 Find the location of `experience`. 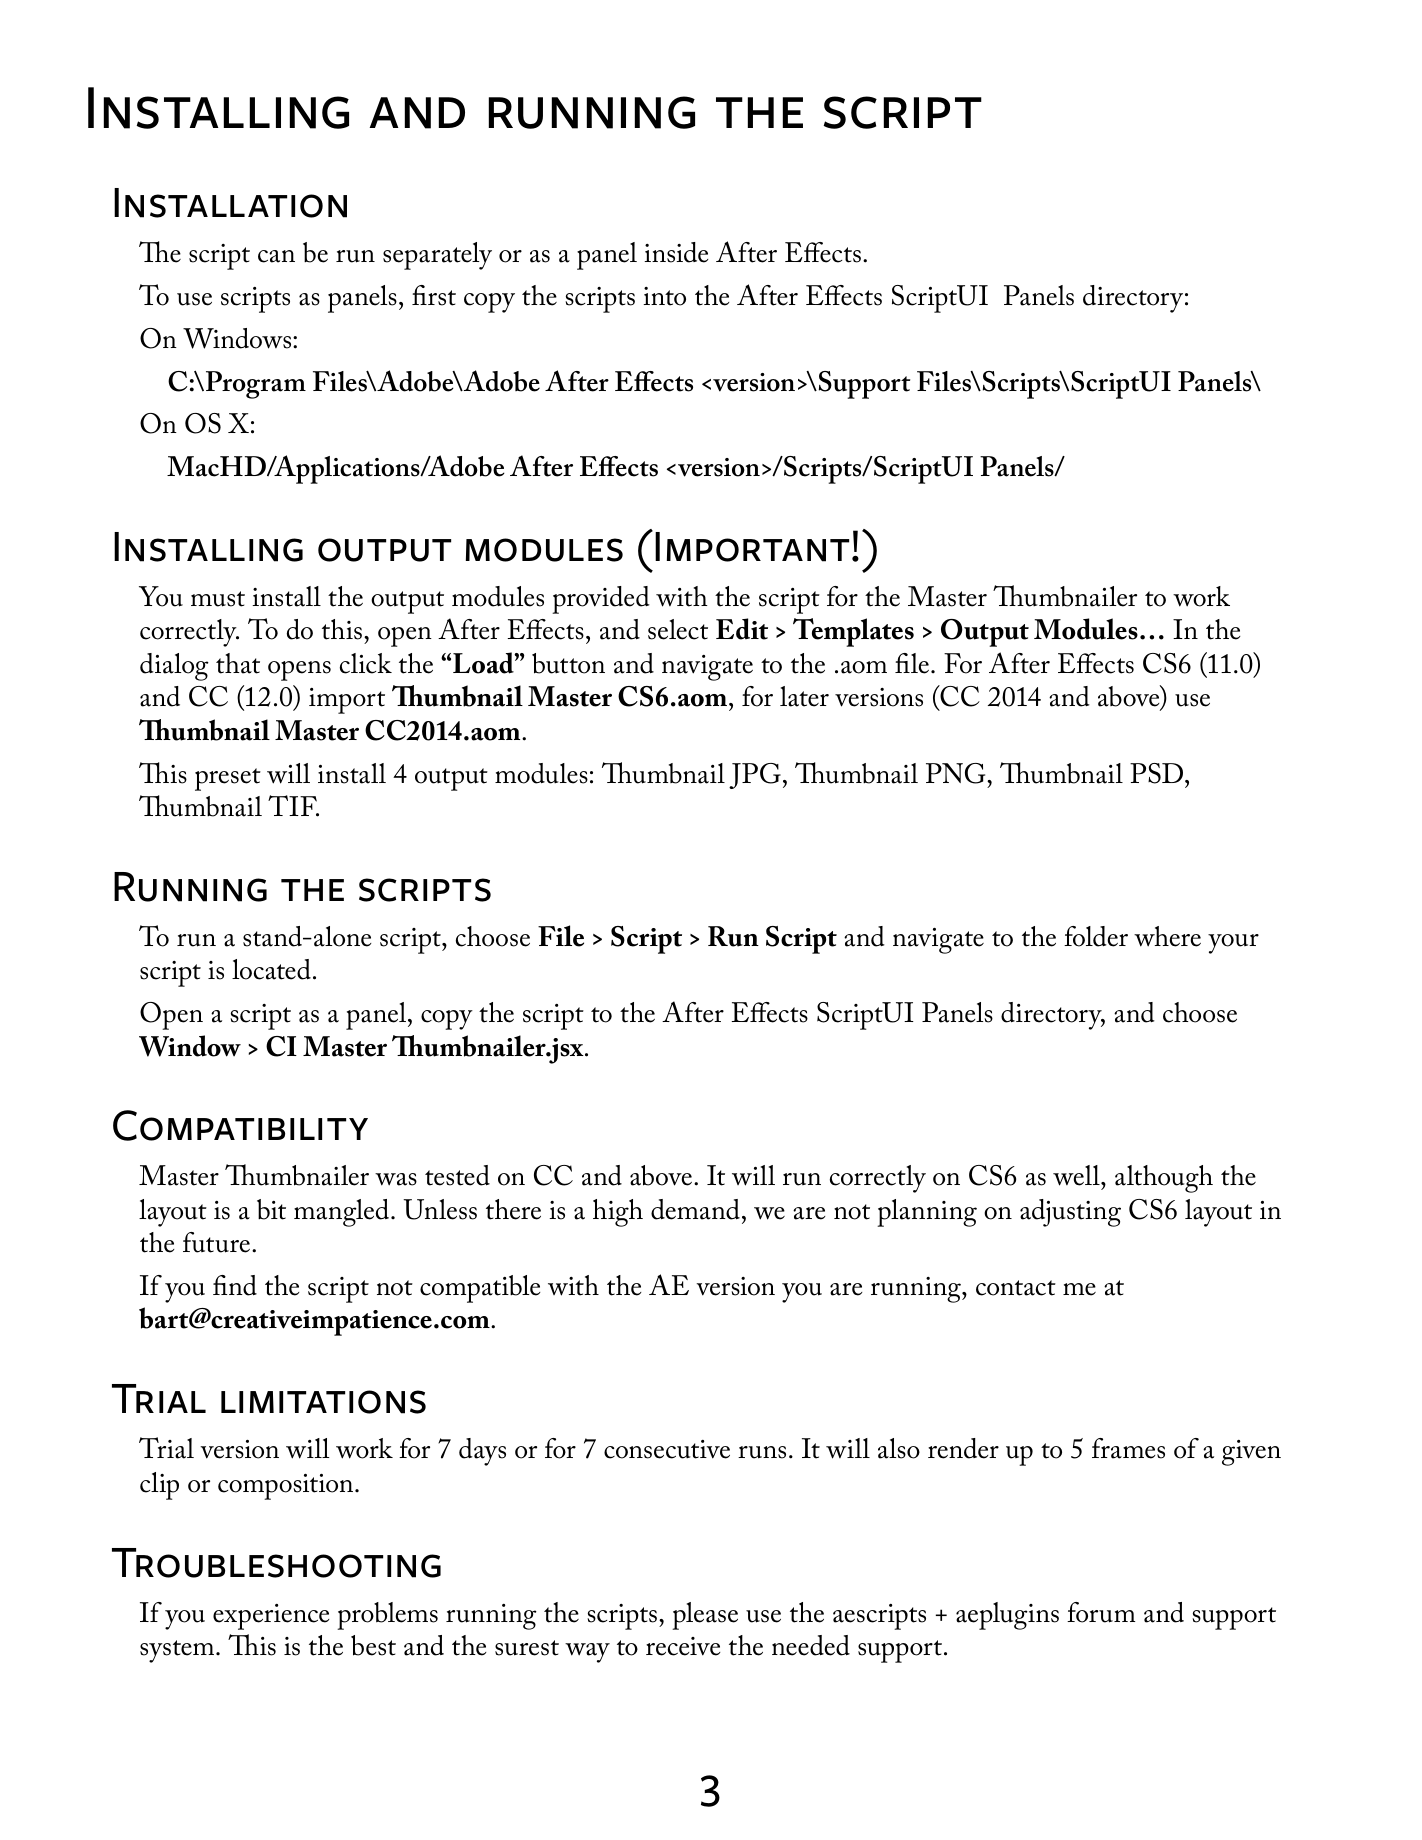

experience is located at coordinates (271, 1617).
